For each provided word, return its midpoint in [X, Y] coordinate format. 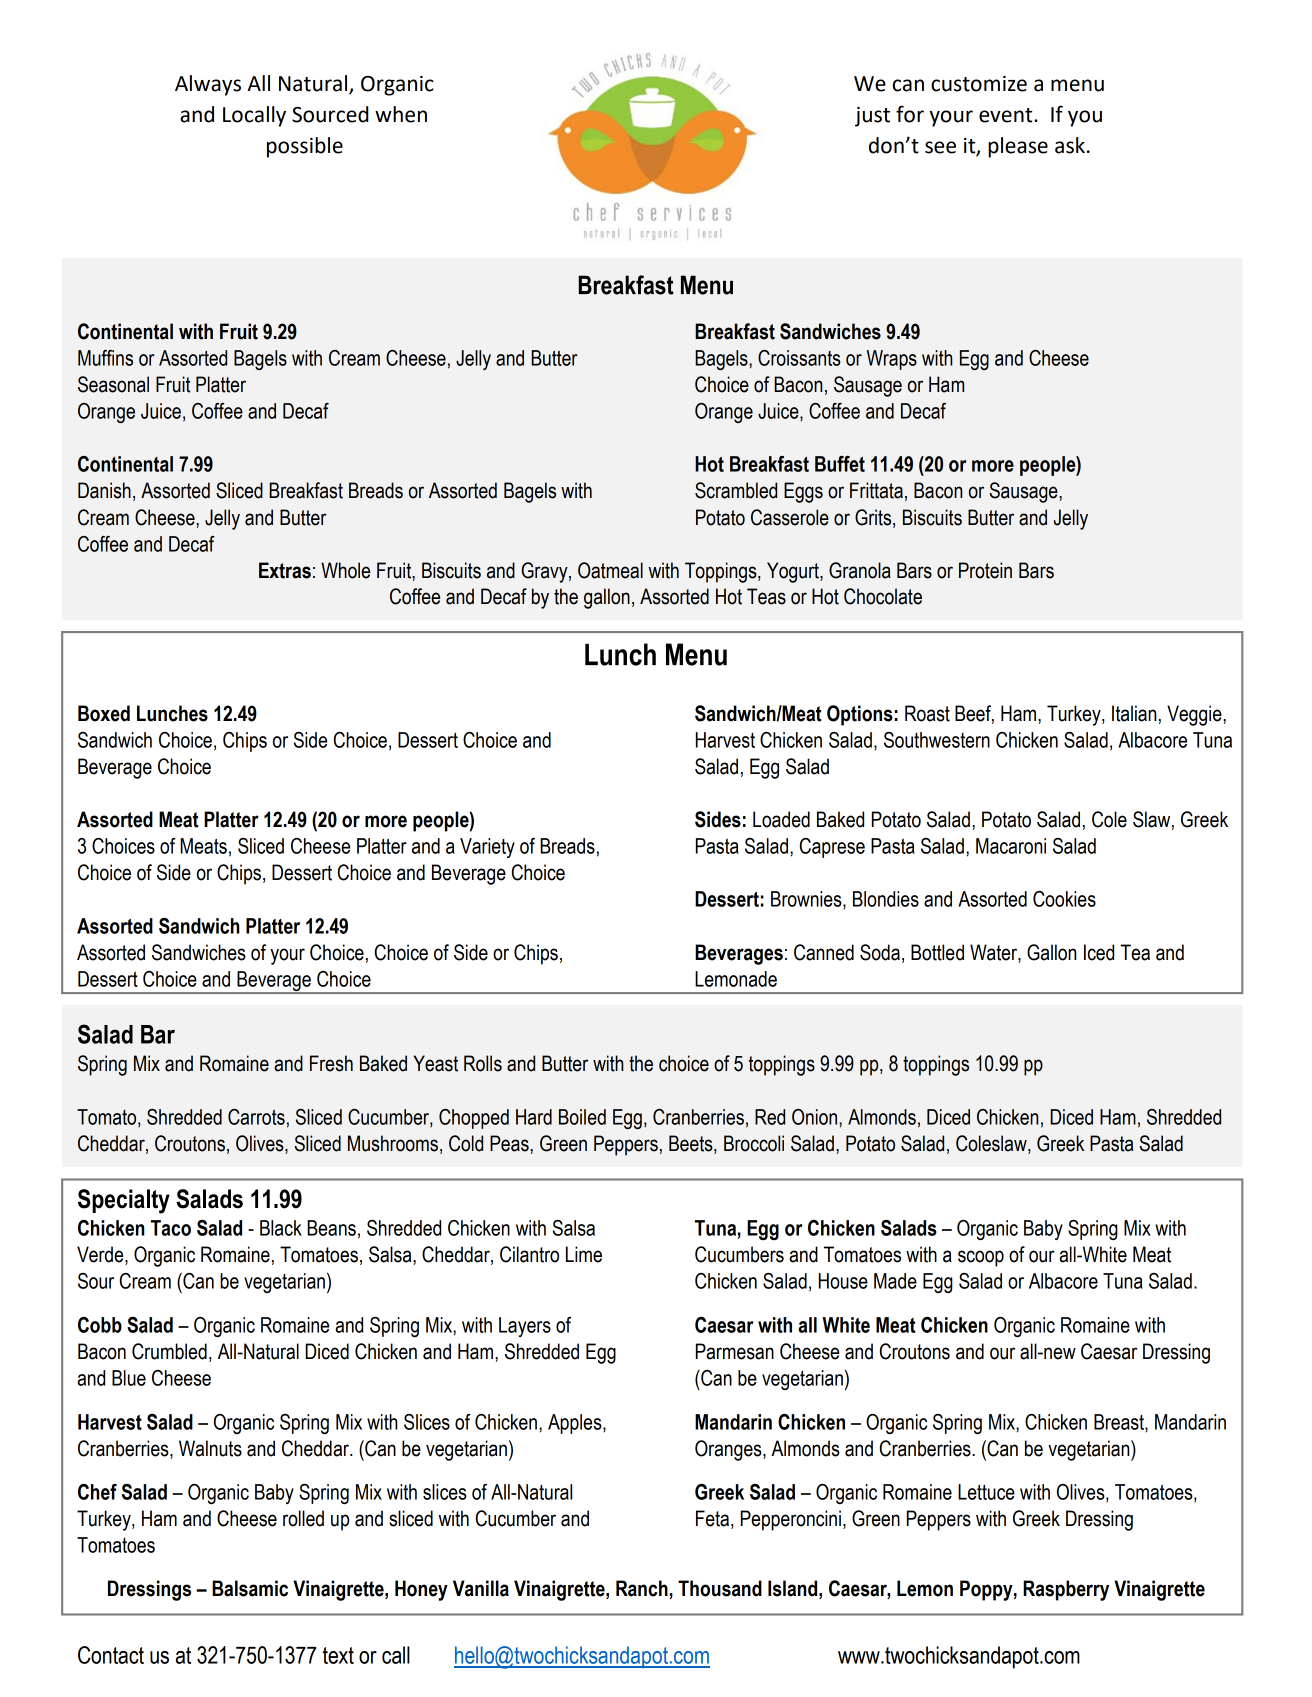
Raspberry [1066, 1590]
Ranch [643, 1589]
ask [1070, 145]
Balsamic [250, 1588]
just [872, 117]
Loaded [781, 819]
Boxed [104, 713]
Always [208, 85]
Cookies [1064, 899]
